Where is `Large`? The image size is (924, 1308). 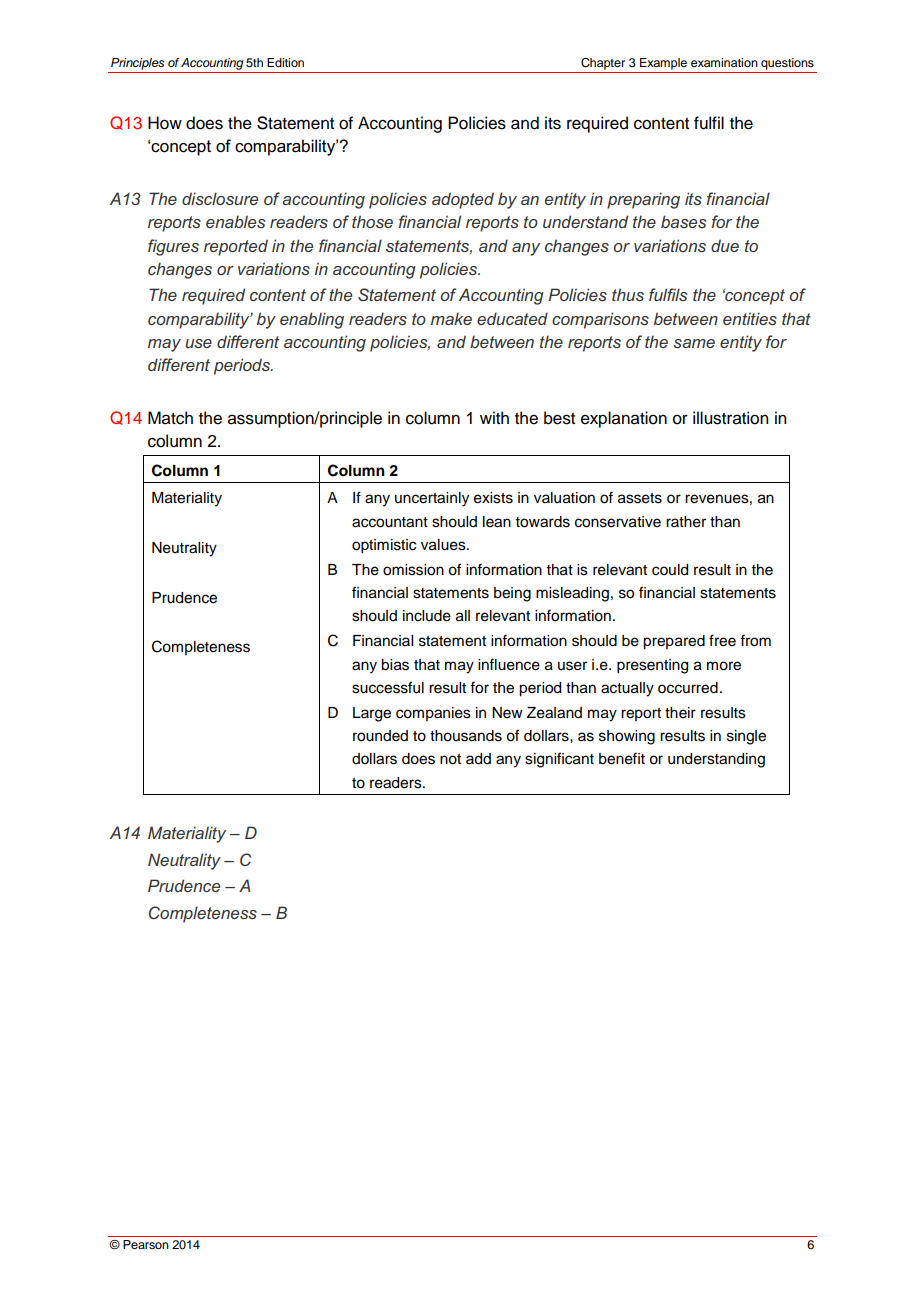 Large is located at coordinates (372, 714).
